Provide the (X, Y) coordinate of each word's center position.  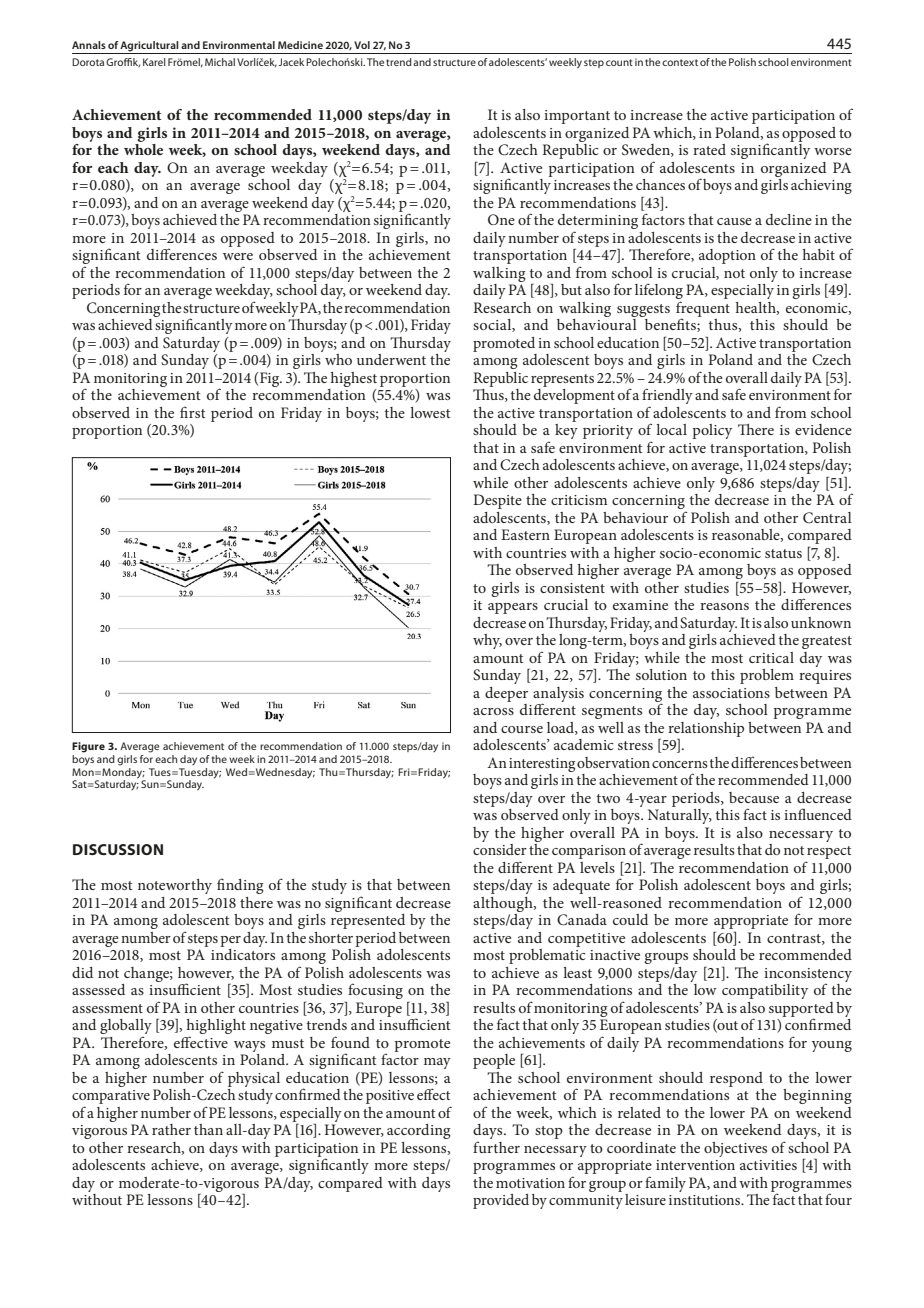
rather (171, 1129)
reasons (724, 606)
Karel (154, 62)
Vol (362, 45)
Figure (88, 747)
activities (768, 1165)
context (680, 62)
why (487, 641)
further (496, 1147)
